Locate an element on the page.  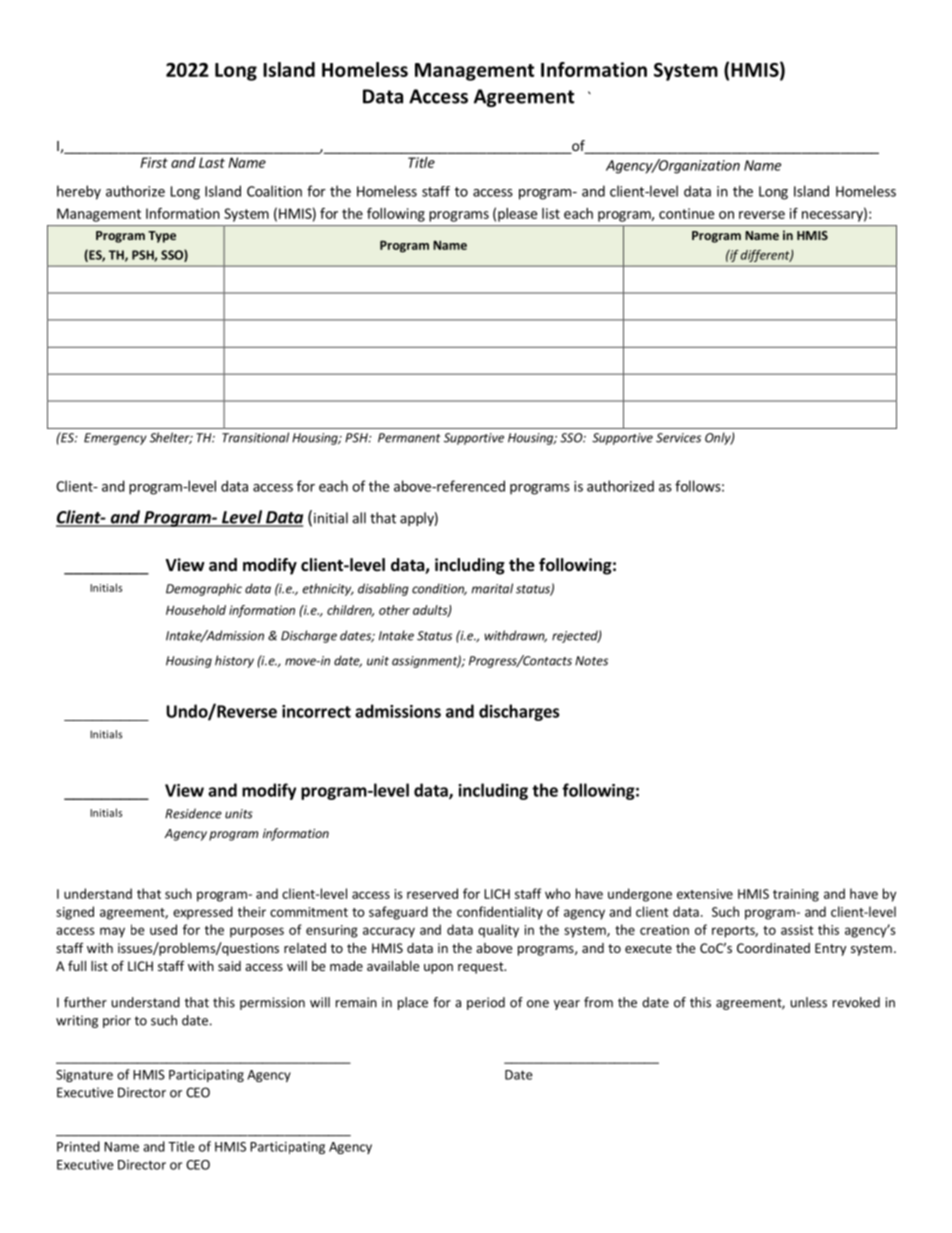
please is located at coordinates (517, 215).
